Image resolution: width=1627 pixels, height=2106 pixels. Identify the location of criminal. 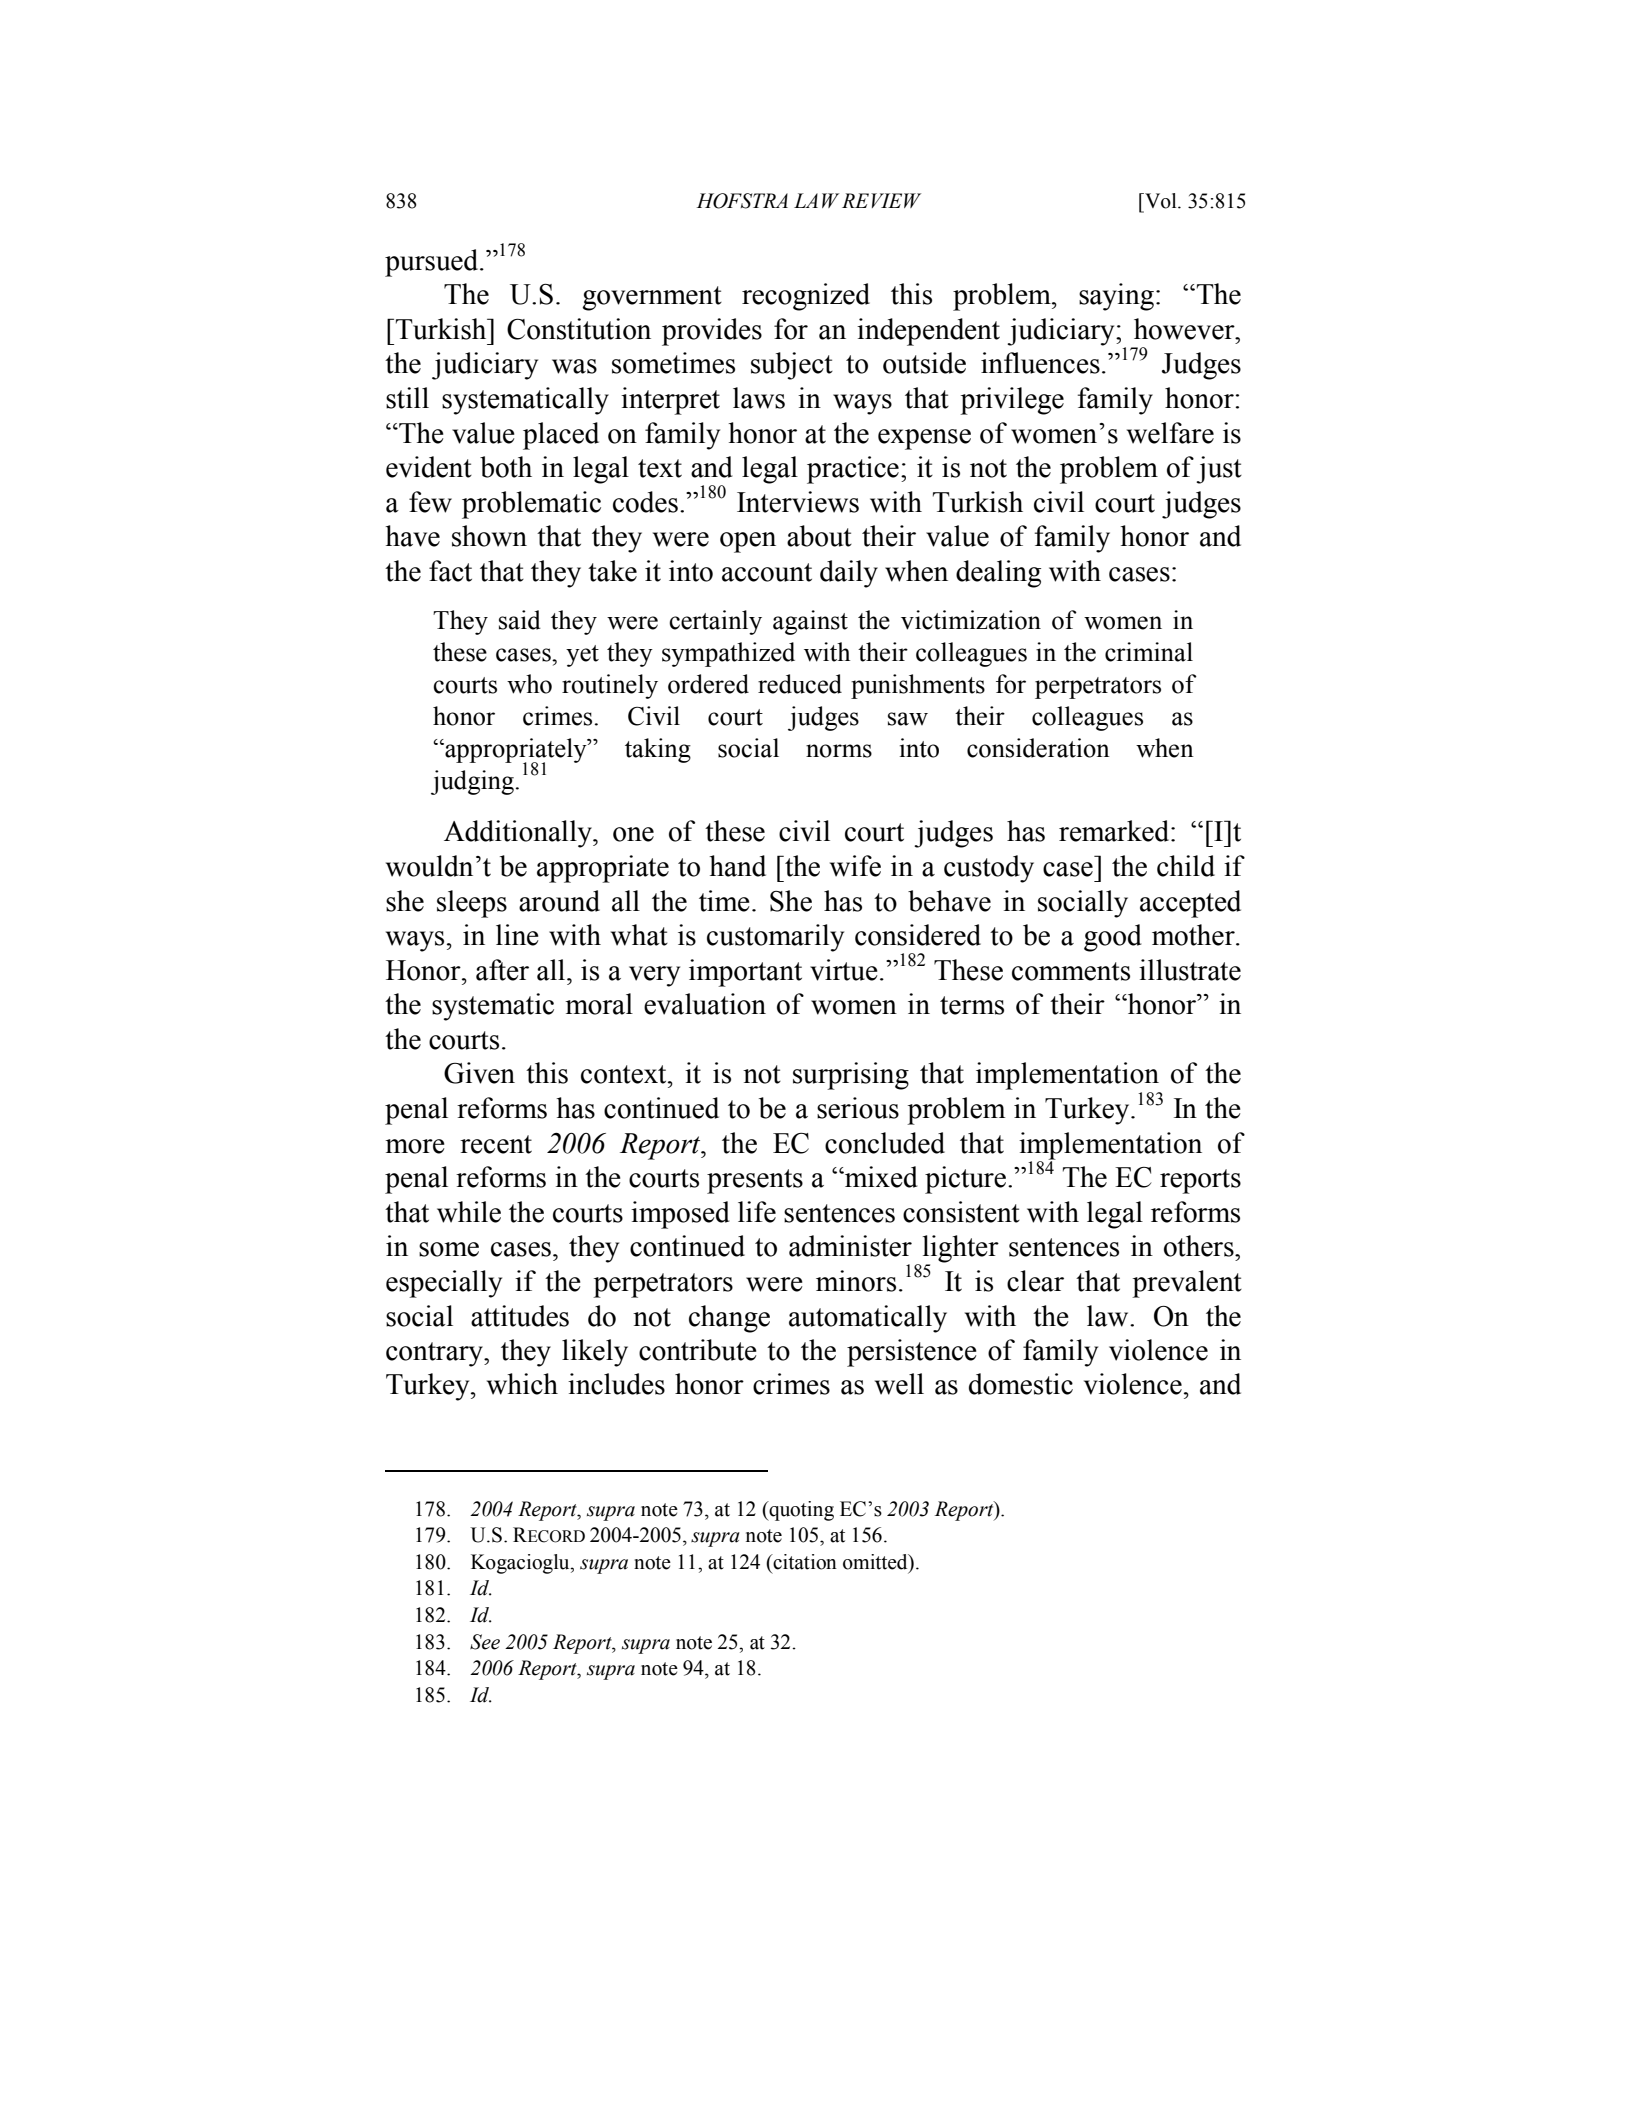
(1149, 652).
